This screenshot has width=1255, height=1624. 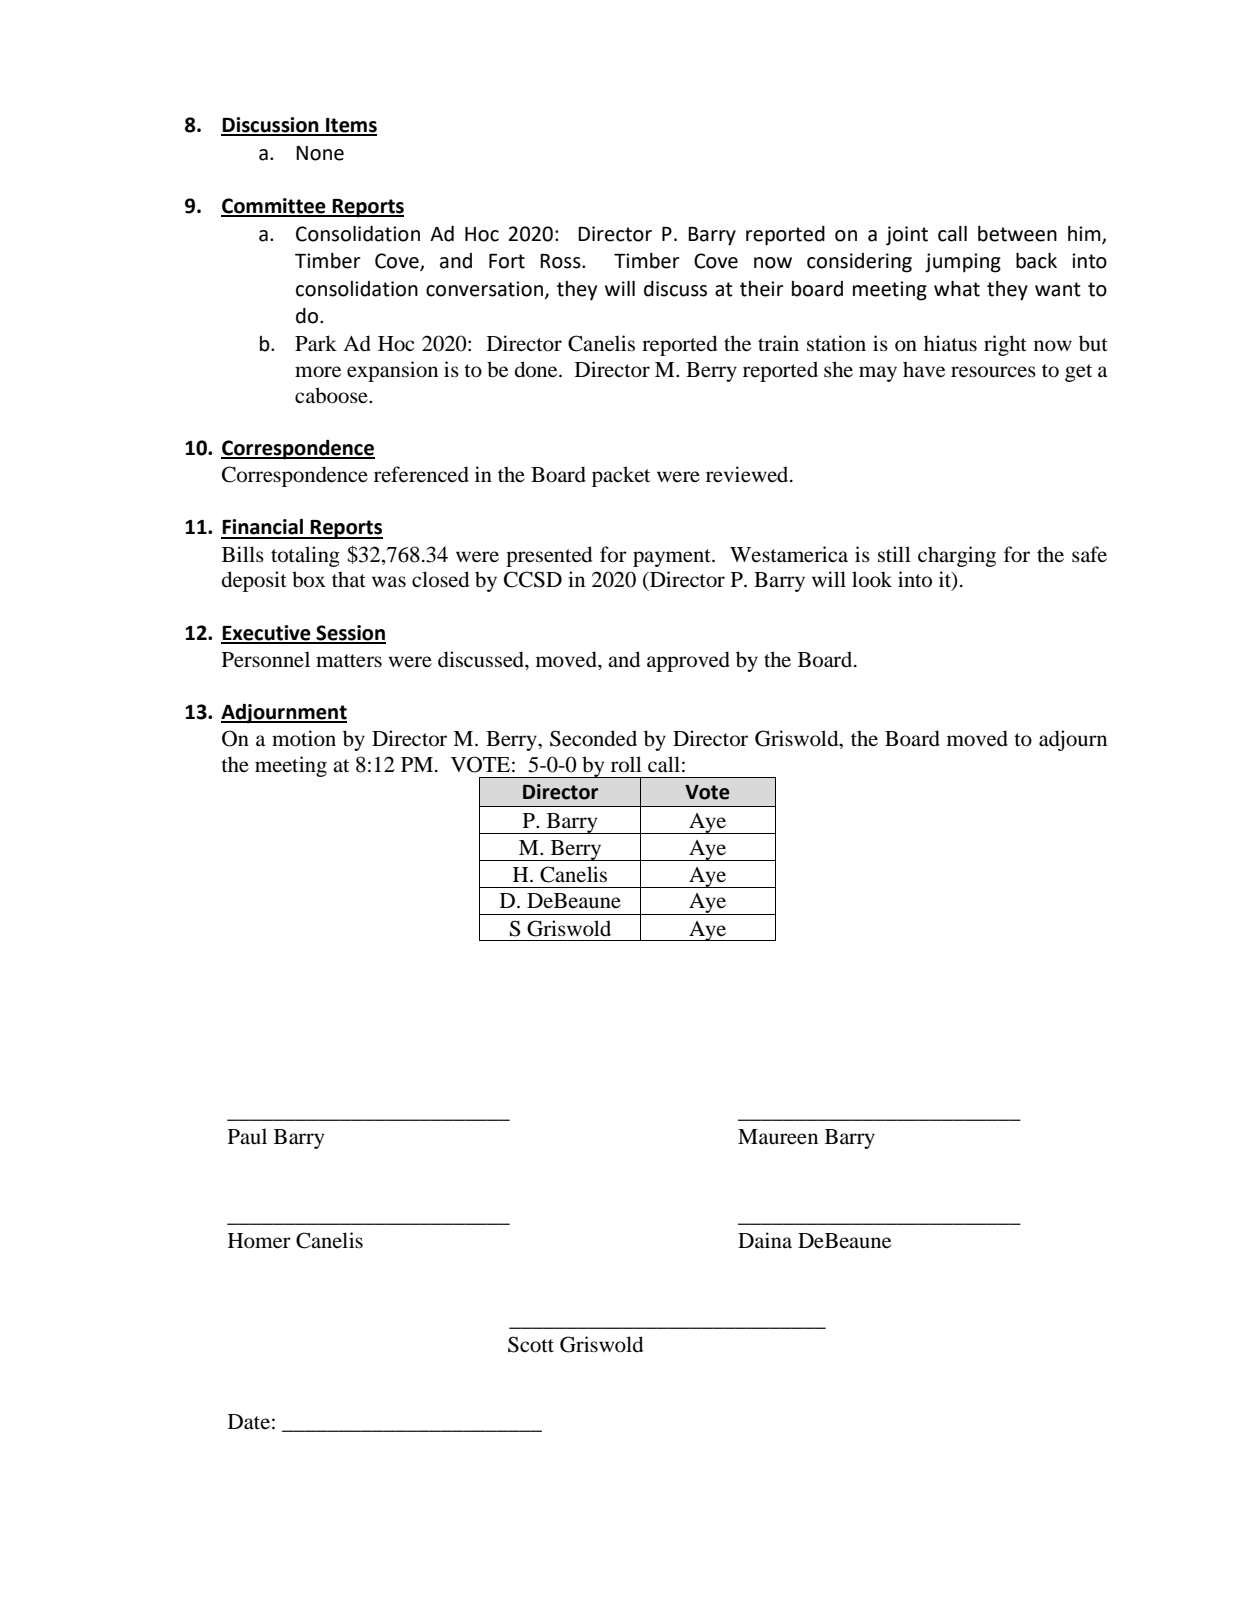 What do you see at coordinates (304, 738) in the screenshot?
I see `motion` at bounding box center [304, 738].
